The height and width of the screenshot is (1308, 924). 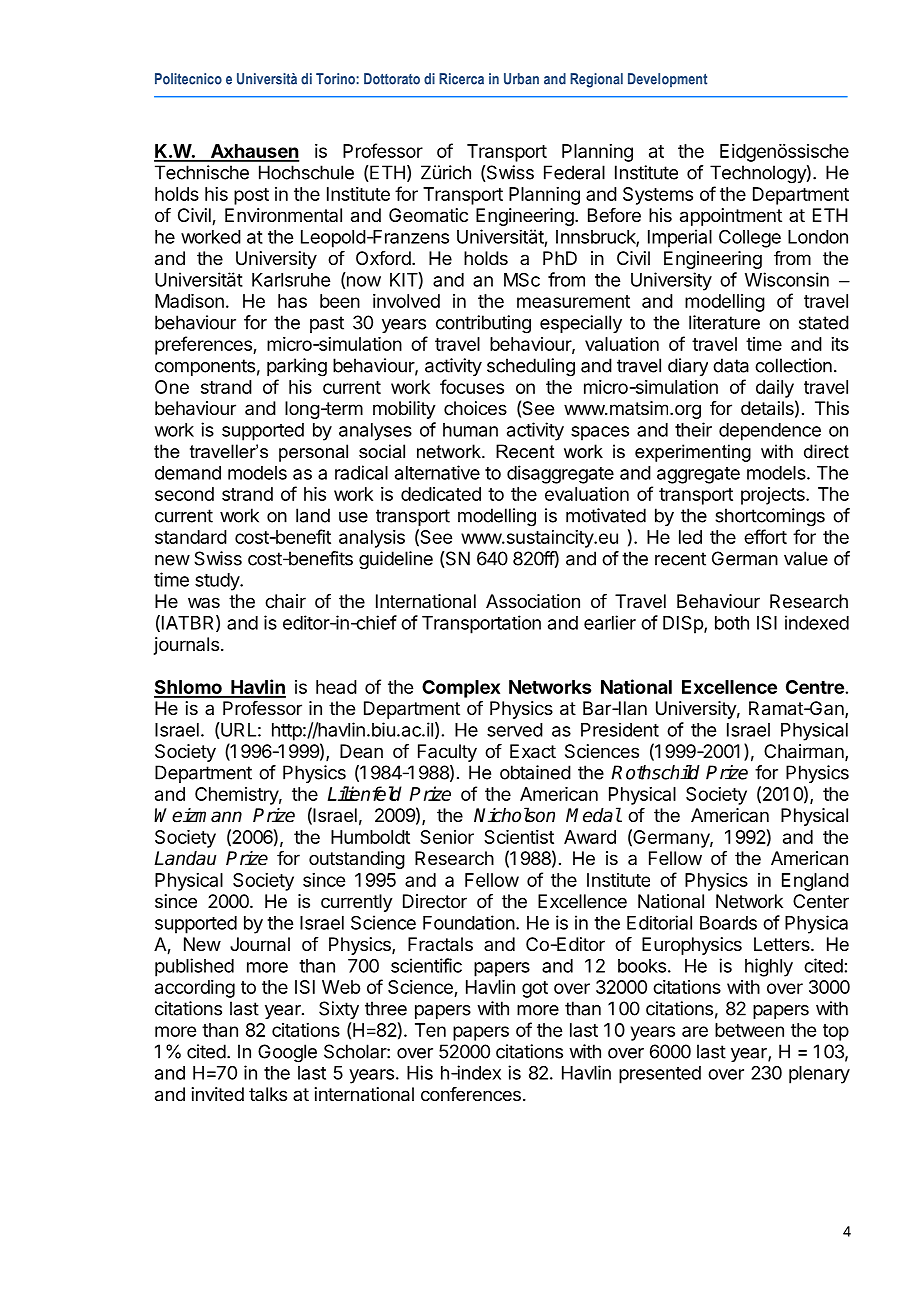 I want to click on Complex, so click(x=461, y=689).
